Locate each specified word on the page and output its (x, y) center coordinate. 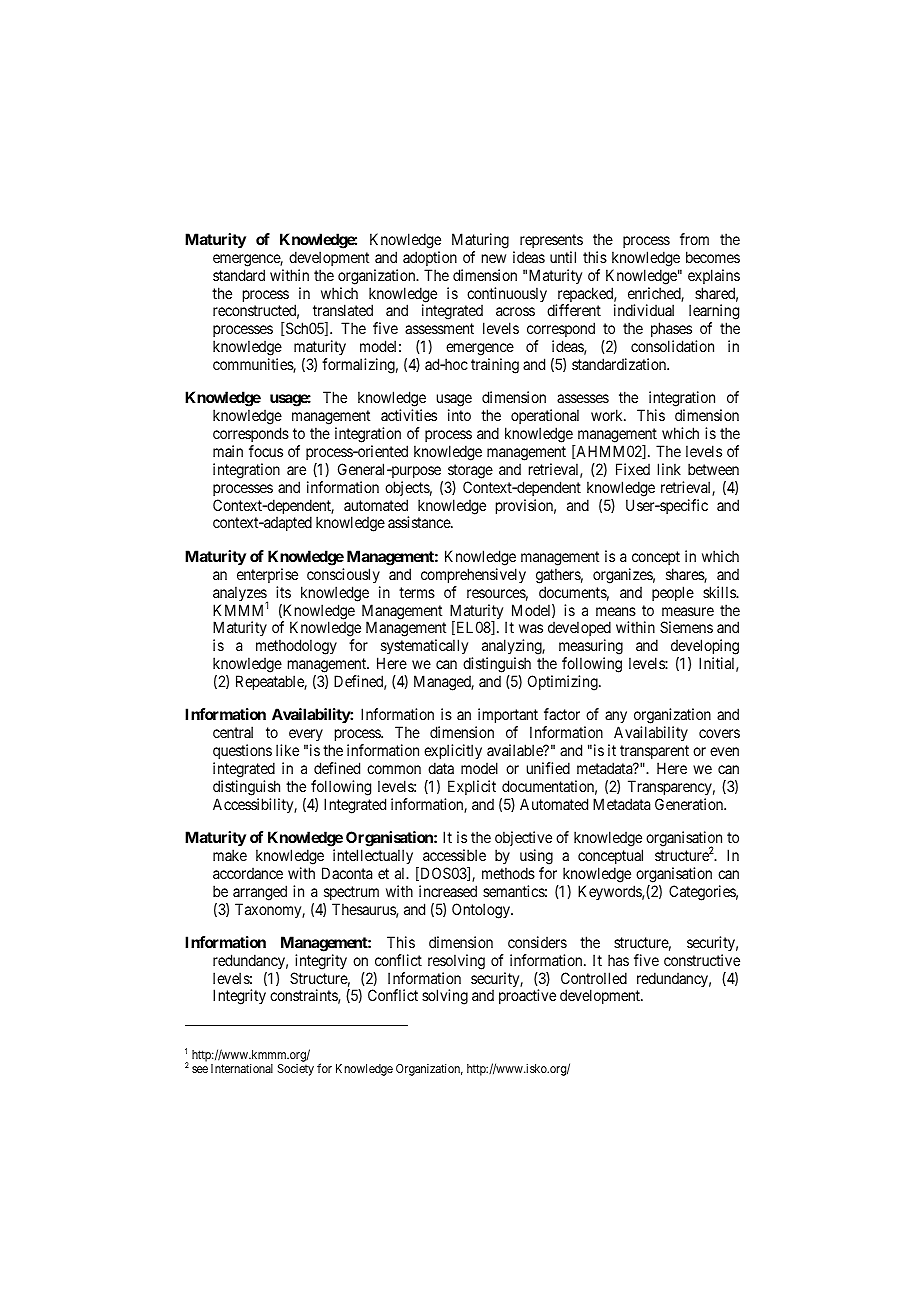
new (494, 258)
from (694, 239)
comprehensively (473, 575)
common (394, 769)
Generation (690, 804)
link (669, 469)
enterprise (267, 575)
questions (242, 751)
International (242, 1068)
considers (537, 942)
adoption (430, 258)
